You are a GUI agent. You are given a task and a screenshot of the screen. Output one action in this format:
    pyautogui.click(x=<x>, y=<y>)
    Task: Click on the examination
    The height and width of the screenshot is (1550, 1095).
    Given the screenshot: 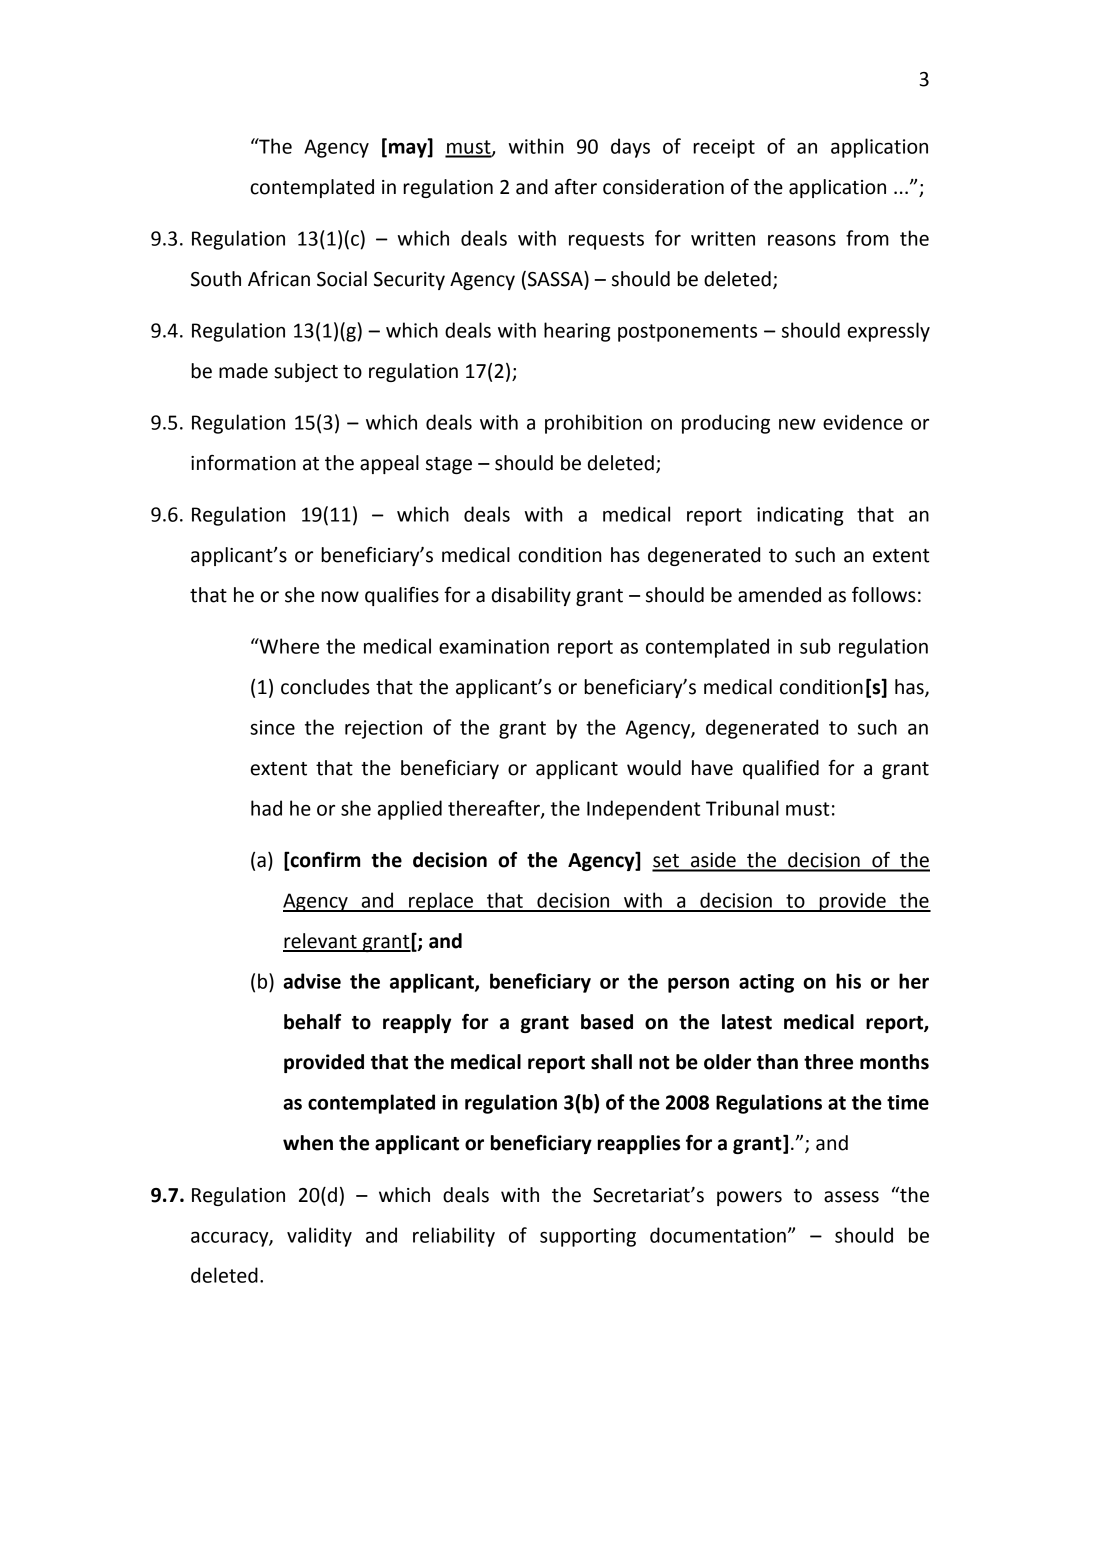 What is the action you would take?
    pyautogui.click(x=494, y=646)
